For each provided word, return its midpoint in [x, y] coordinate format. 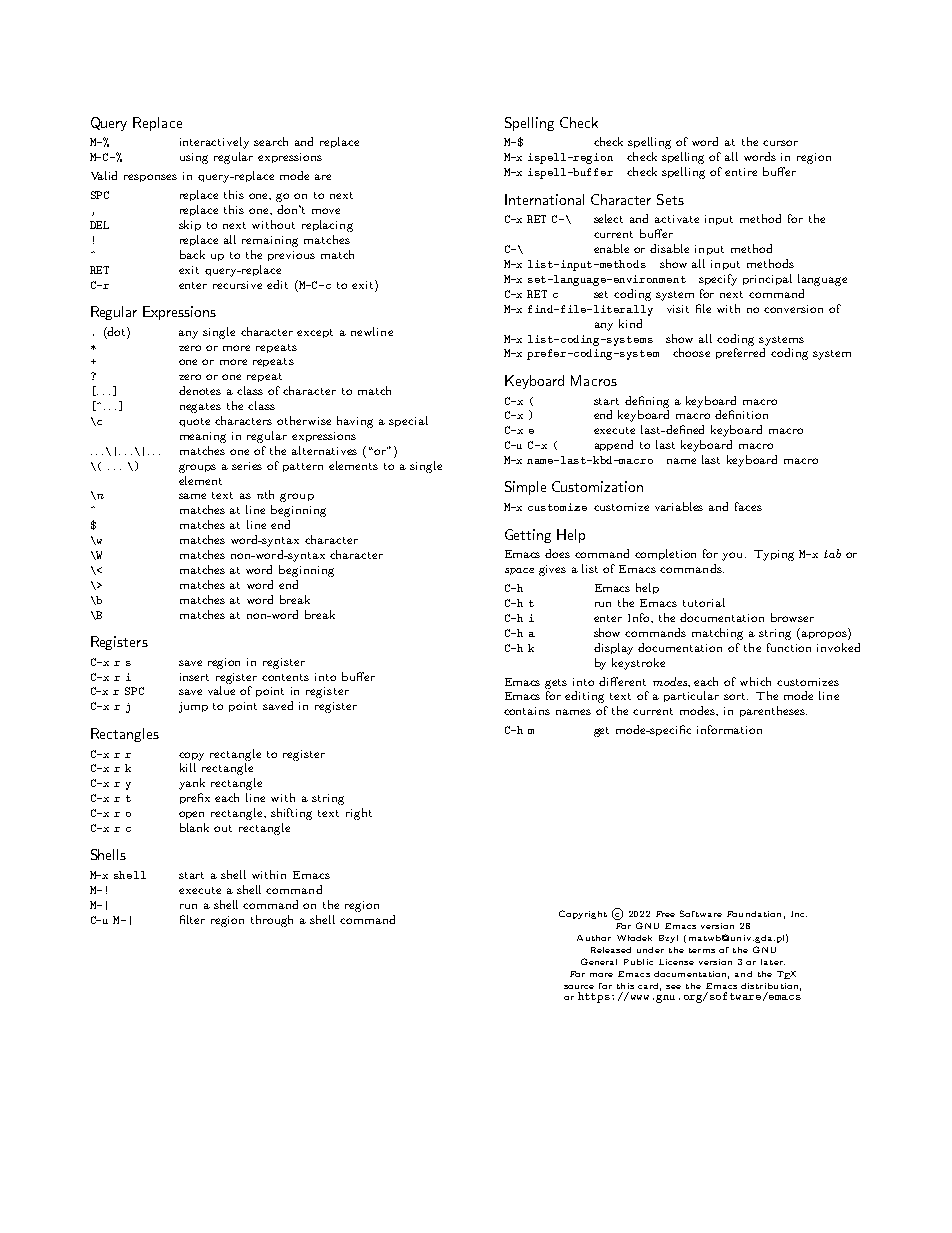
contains [527, 711]
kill [188, 767]
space [519, 571]
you [734, 556]
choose [691, 352]
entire [741, 172]
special [408, 421]
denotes [200, 390]
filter [192, 919]
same [192, 496]
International [544, 199]
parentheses [773, 711]
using [194, 158]
